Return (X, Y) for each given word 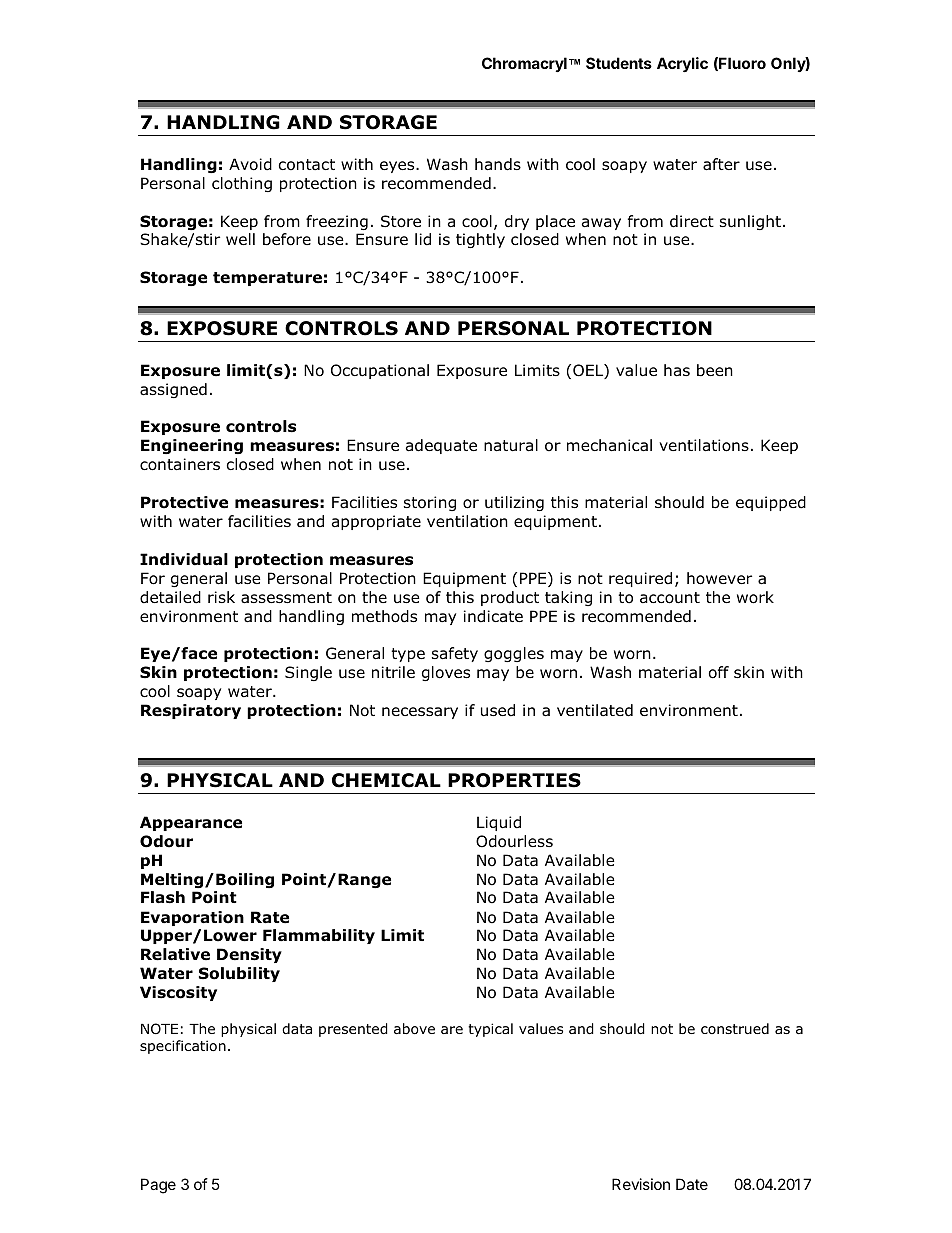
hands (498, 164)
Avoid (250, 164)
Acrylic (682, 64)
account (670, 598)
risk (221, 597)
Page (158, 1186)
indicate (493, 616)
